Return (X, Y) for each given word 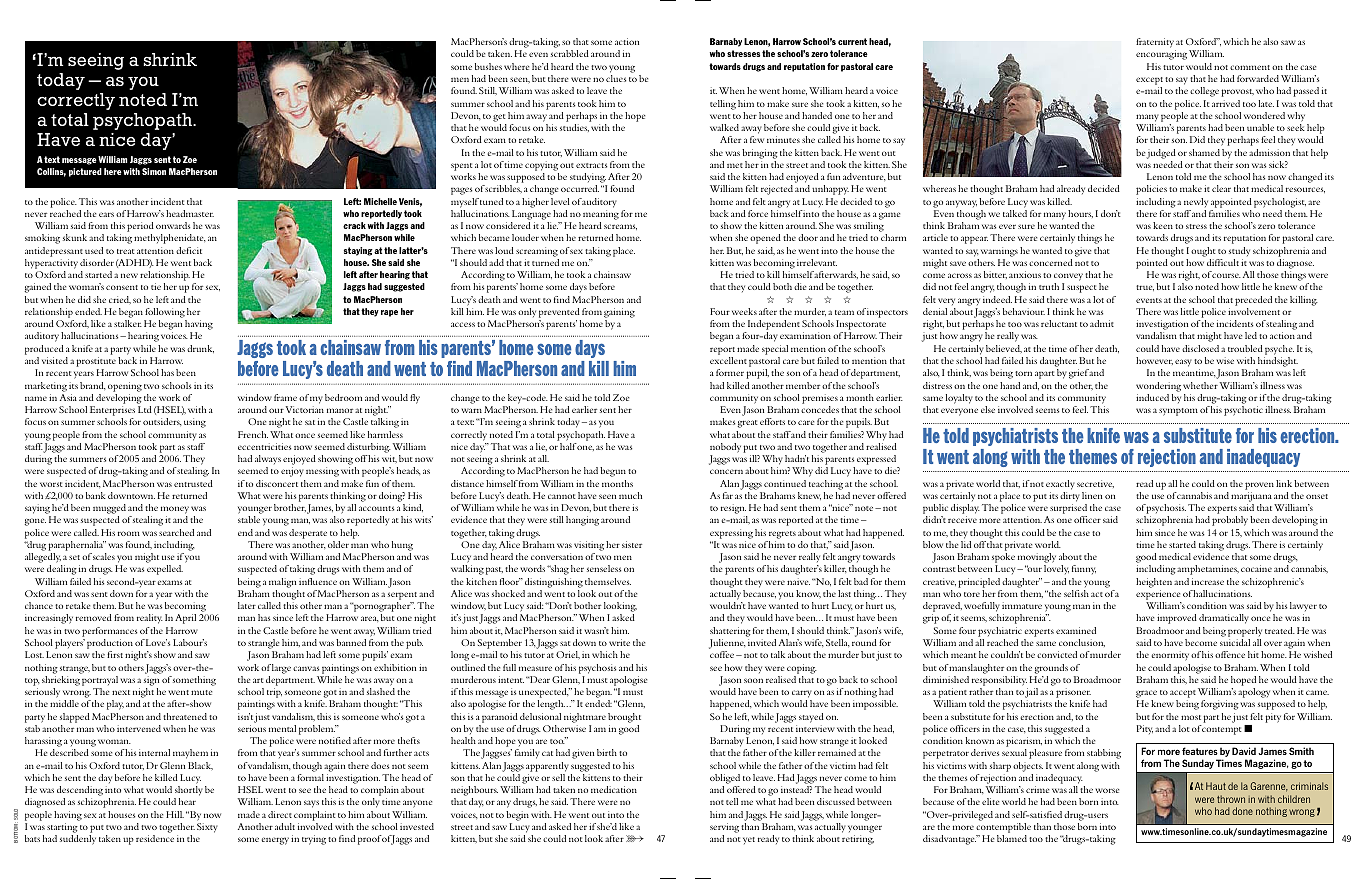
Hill (175, 814)
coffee (723, 654)
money (175, 511)
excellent (728, 360)
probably (1230, 521)
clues (616, 78)
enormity (1170, 656)
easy (1183, 363)
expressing (731, 534)
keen (1163, 225)
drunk (200, 349)
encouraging (1161, 55)
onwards (173, 225)
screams (620, 227)
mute (201, 692)
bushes (488, 66)
